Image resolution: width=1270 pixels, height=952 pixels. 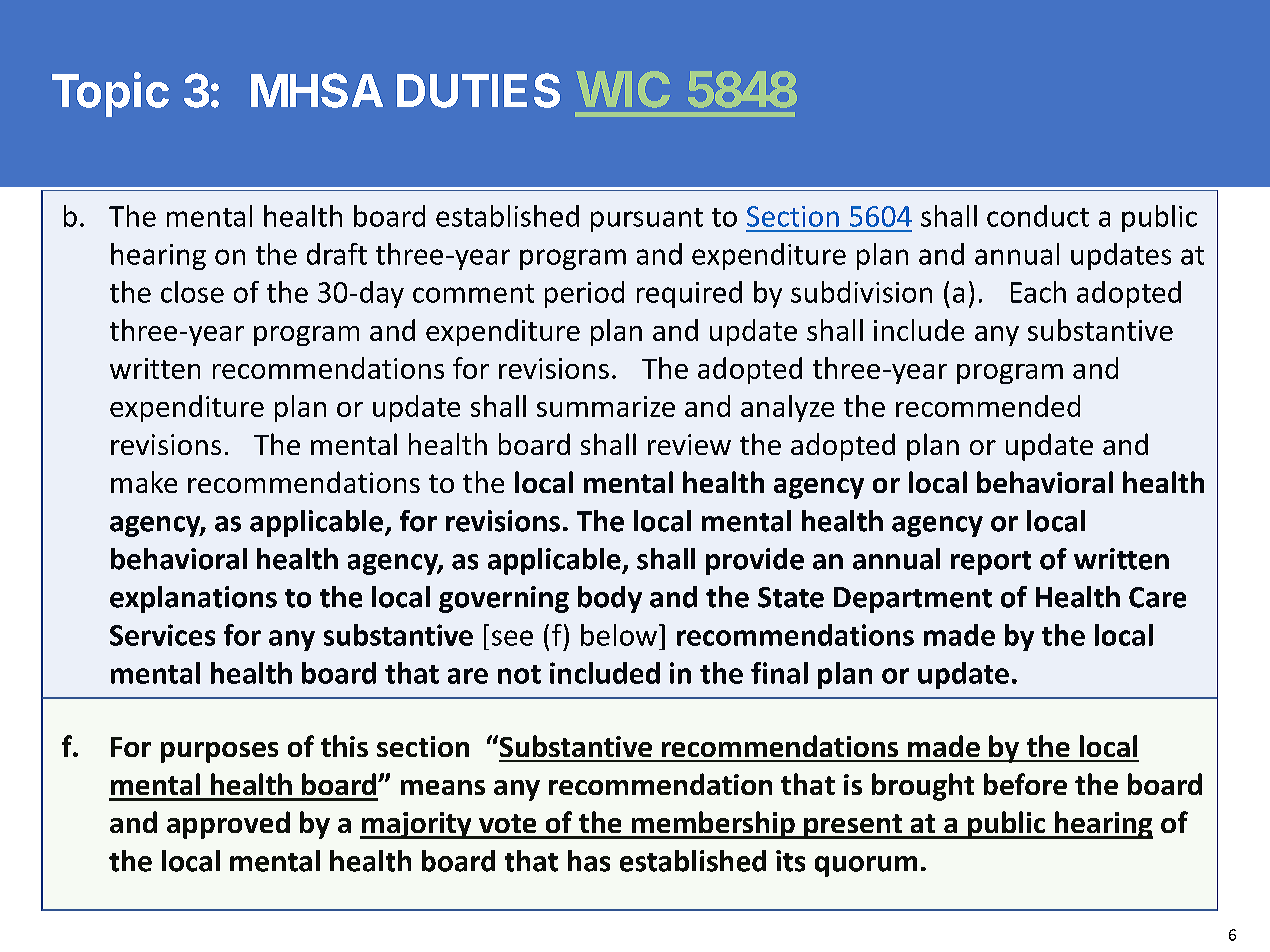 What do you see at coordinates (619, 635) in the document?
I see `below` at bounding box center [619, 635].
